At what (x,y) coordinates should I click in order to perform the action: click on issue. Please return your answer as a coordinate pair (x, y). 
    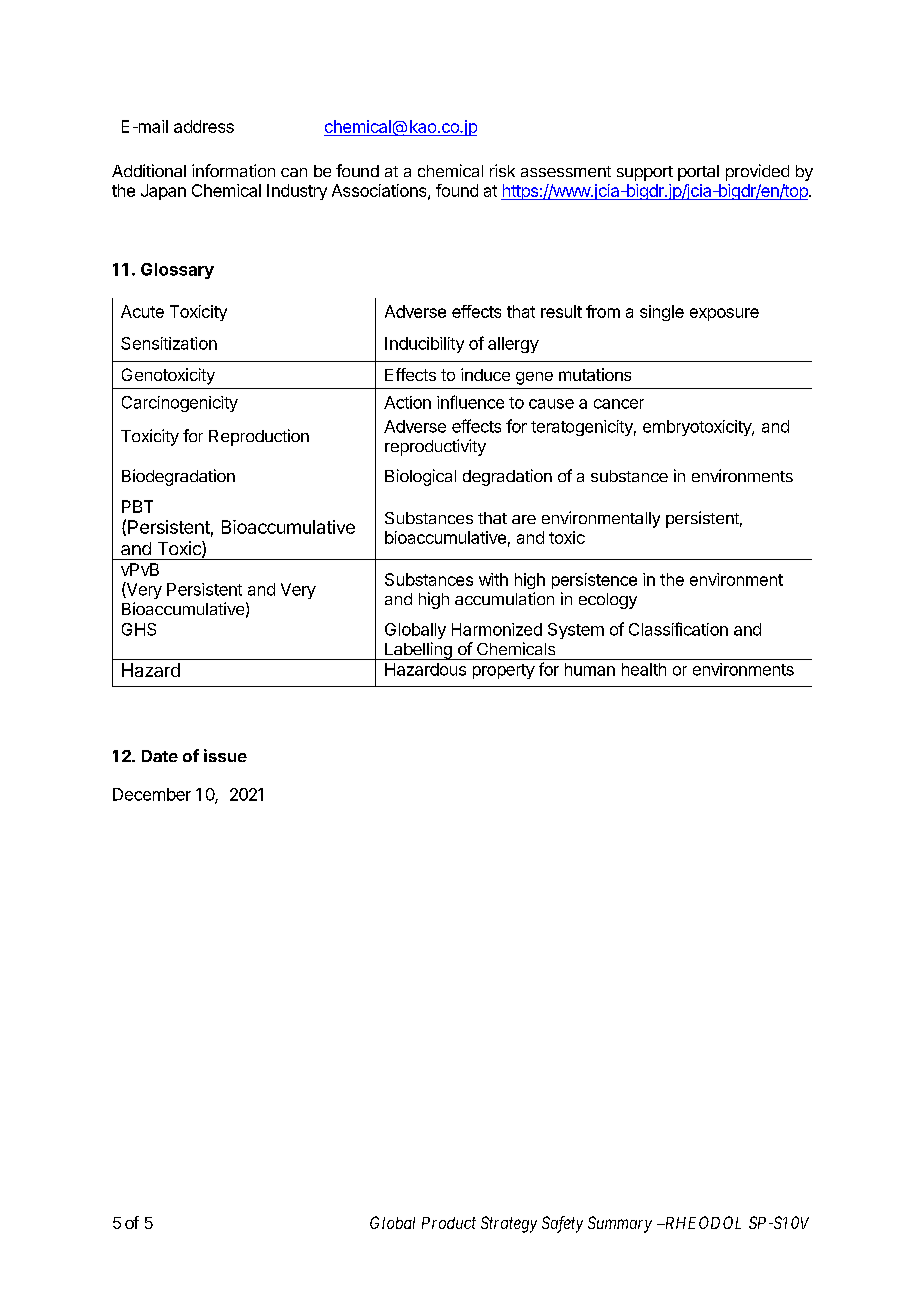
    Looking at the image, I should click on (225, 755).
